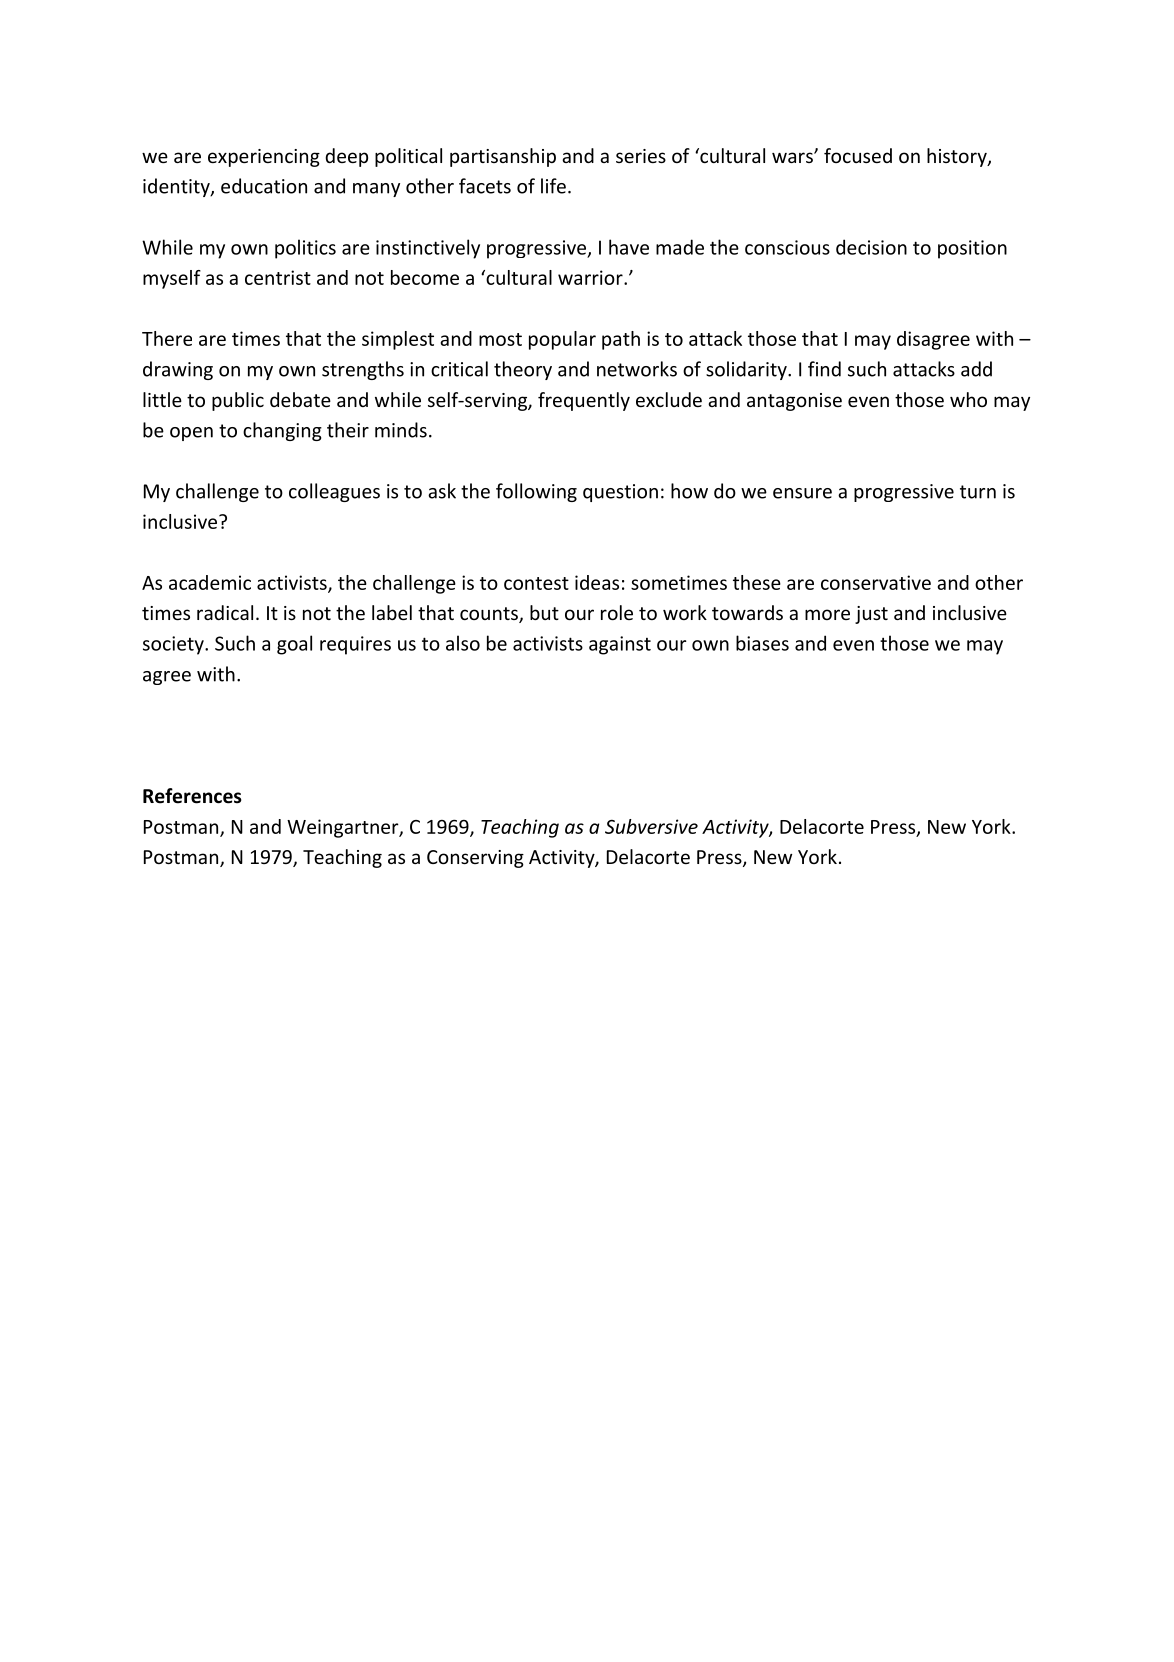  I want to click on ensure, so click(802, 493).
